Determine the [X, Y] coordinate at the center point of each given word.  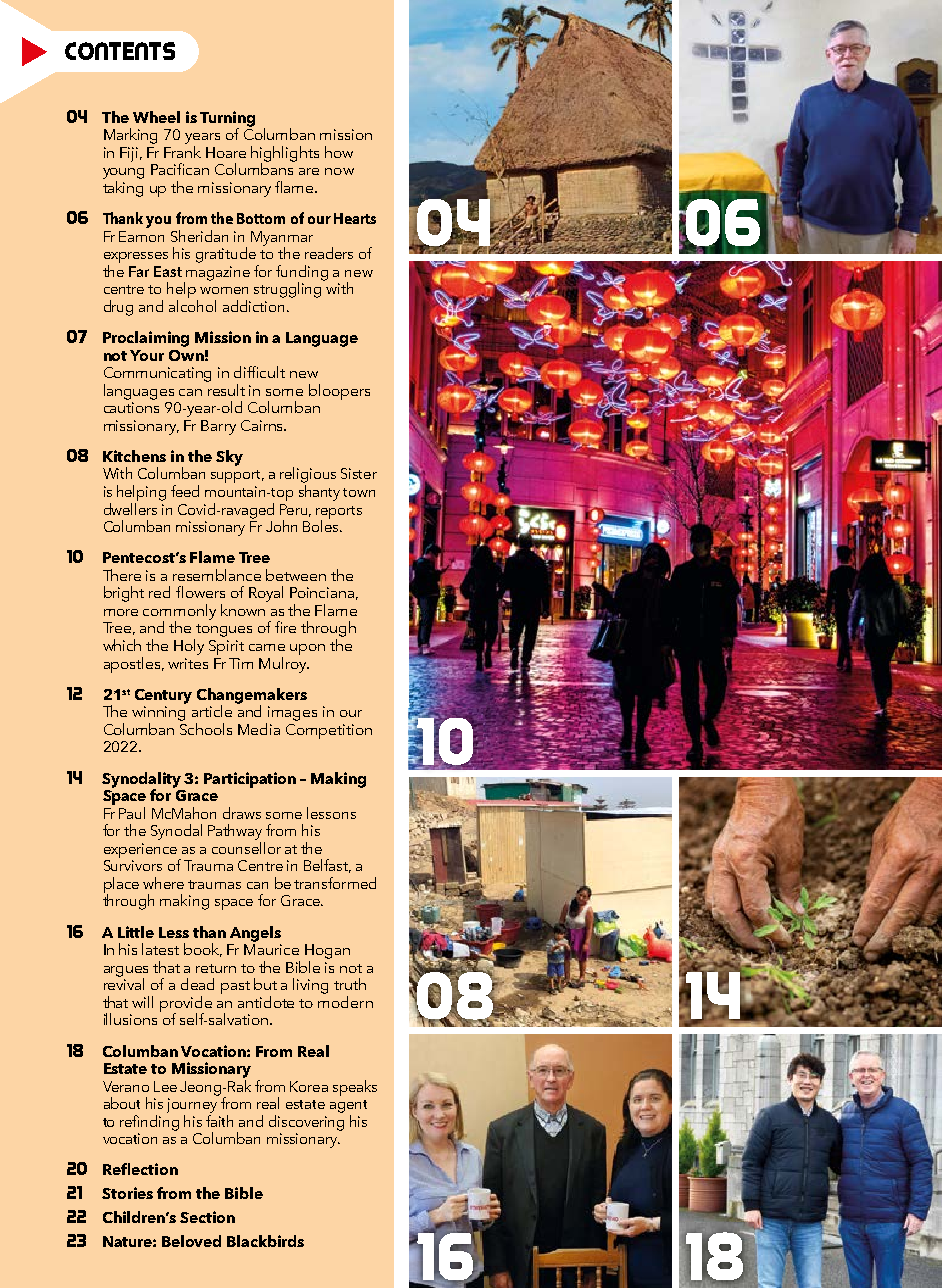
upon [307, 649]
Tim [241, 663]
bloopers [339, 392]
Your [147, 355]
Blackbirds [265, 1241]
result [225, 388]
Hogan [327, 951]
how [339, 152]
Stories [127, 1193]
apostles [133, 665]
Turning [227, 120]
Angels [255, 934]
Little [136, 932]
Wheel [156, 117]
